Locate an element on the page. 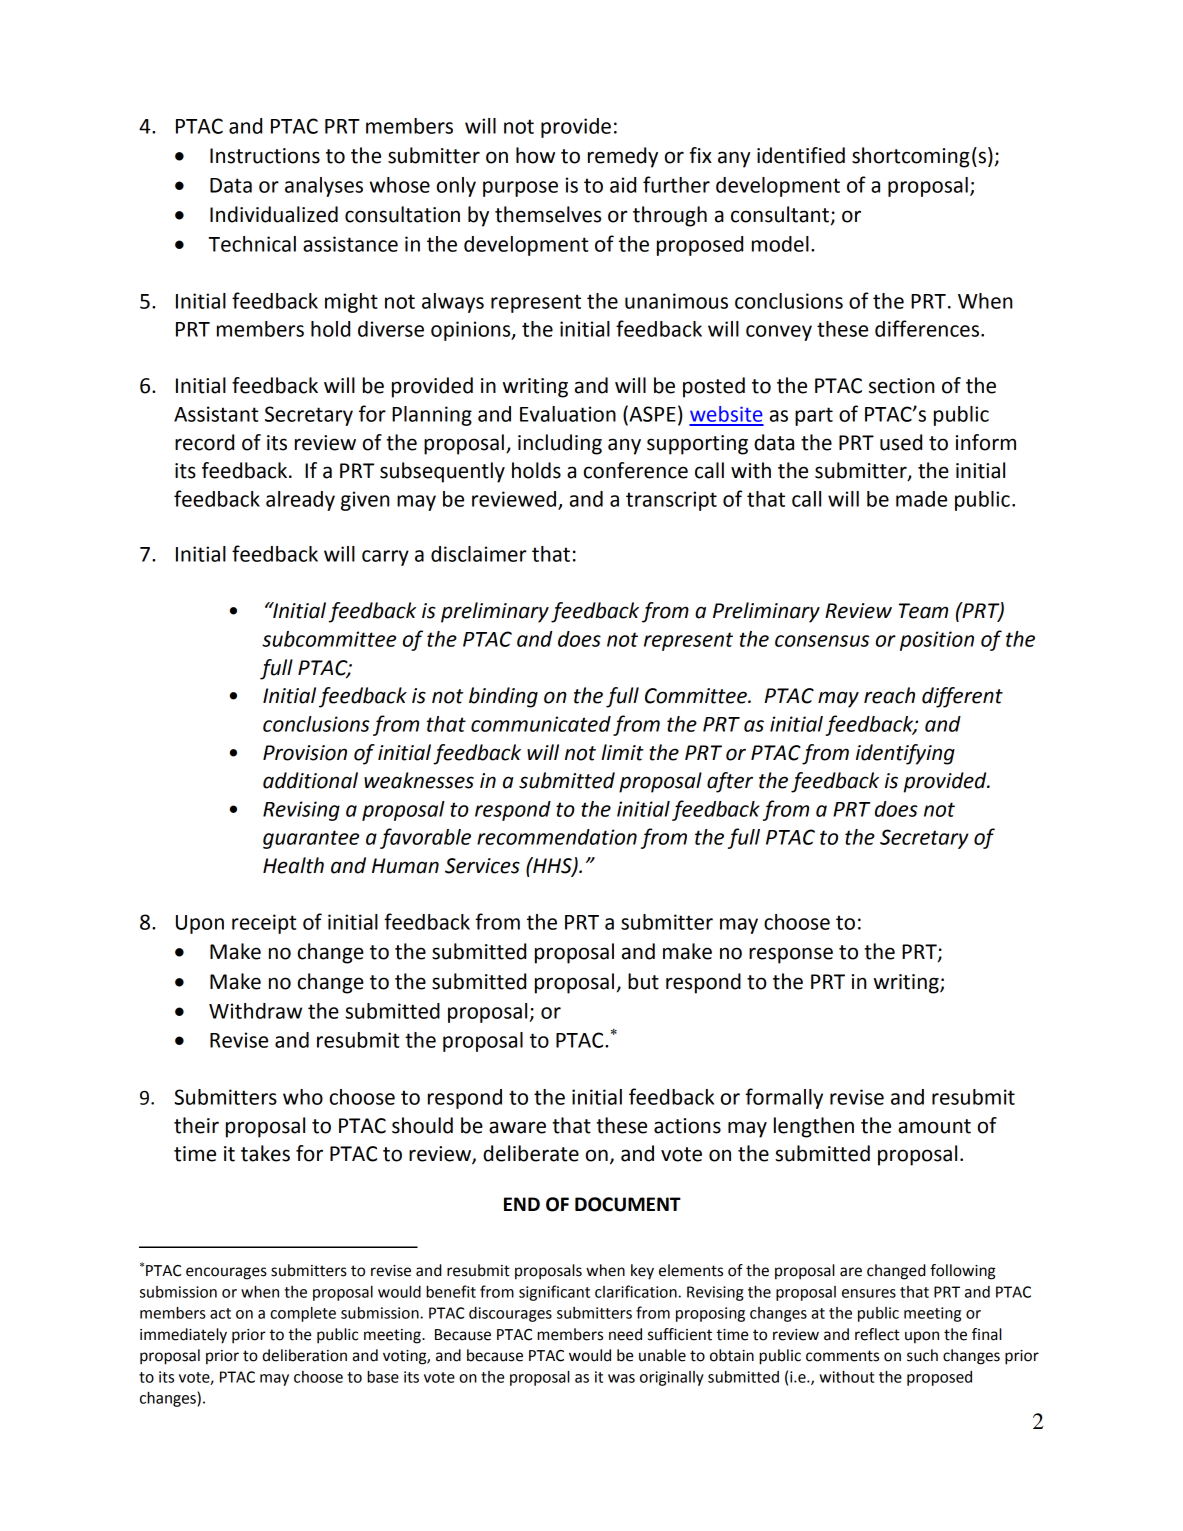  takes is located at coordinates (265, 1153).
